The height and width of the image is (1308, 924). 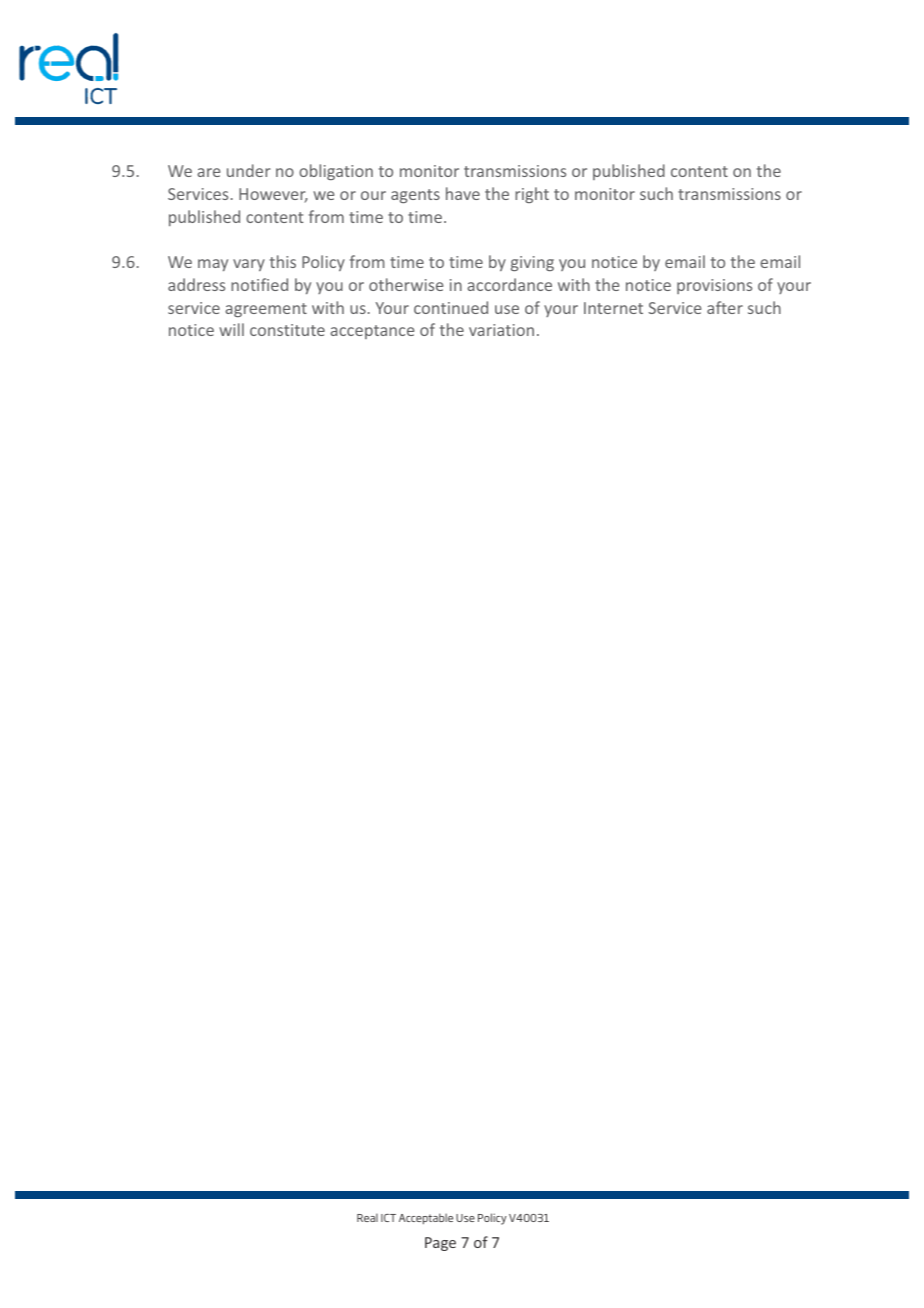 What do you see at coordinates (613, 308) in the image?
I see `Internet` at bounding box center [613, 308].
